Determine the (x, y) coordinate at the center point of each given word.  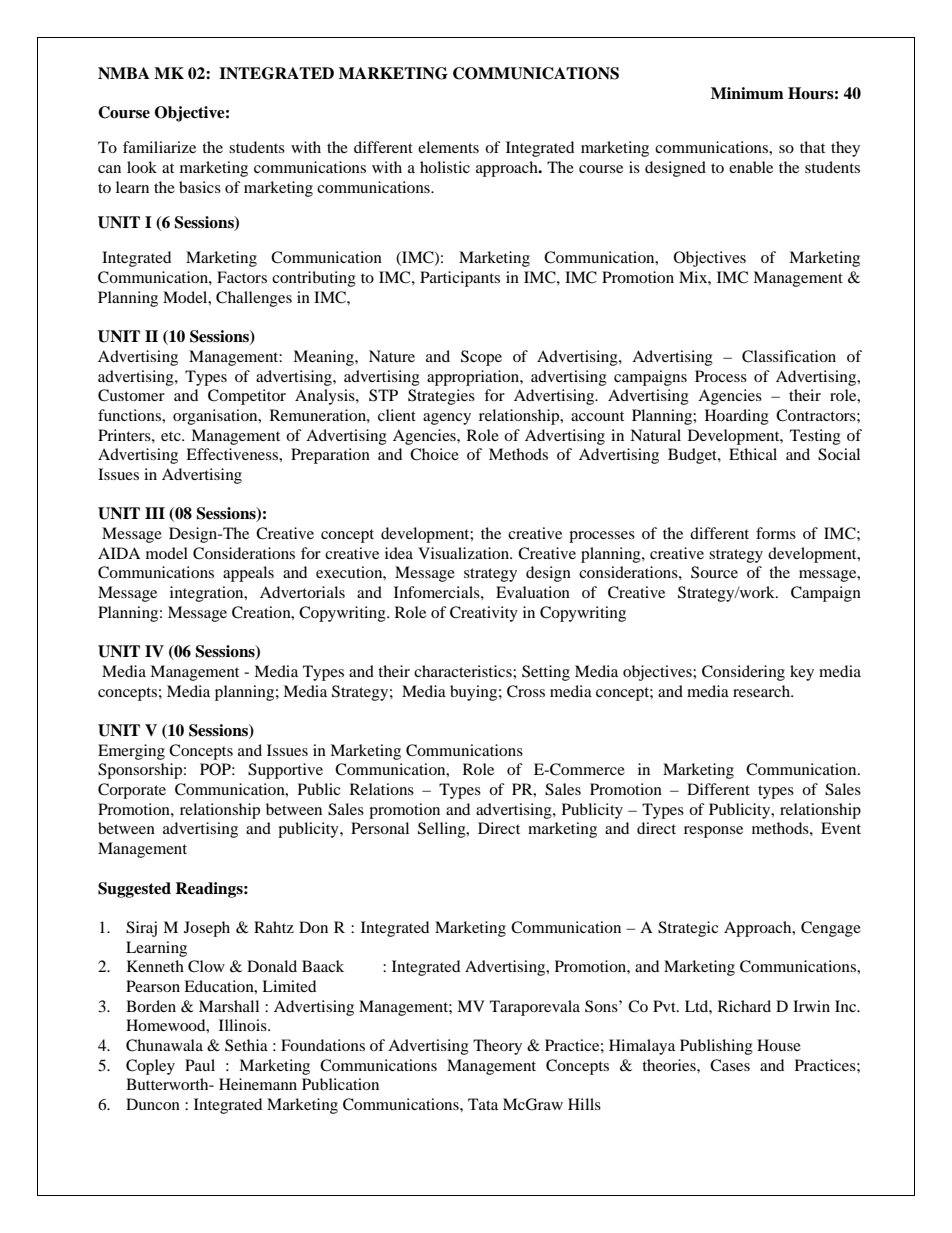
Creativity (484, 614)
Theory (497, 1047)
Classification (789, 356)
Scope (481, 358)
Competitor (247, 397)
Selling (443, 830)
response (713, 832)
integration (208, 594)
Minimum (747, 93)
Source (714, 572)
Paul (200, 1065)
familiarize (159, 147)
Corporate (132, 791)
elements (448, 147)
